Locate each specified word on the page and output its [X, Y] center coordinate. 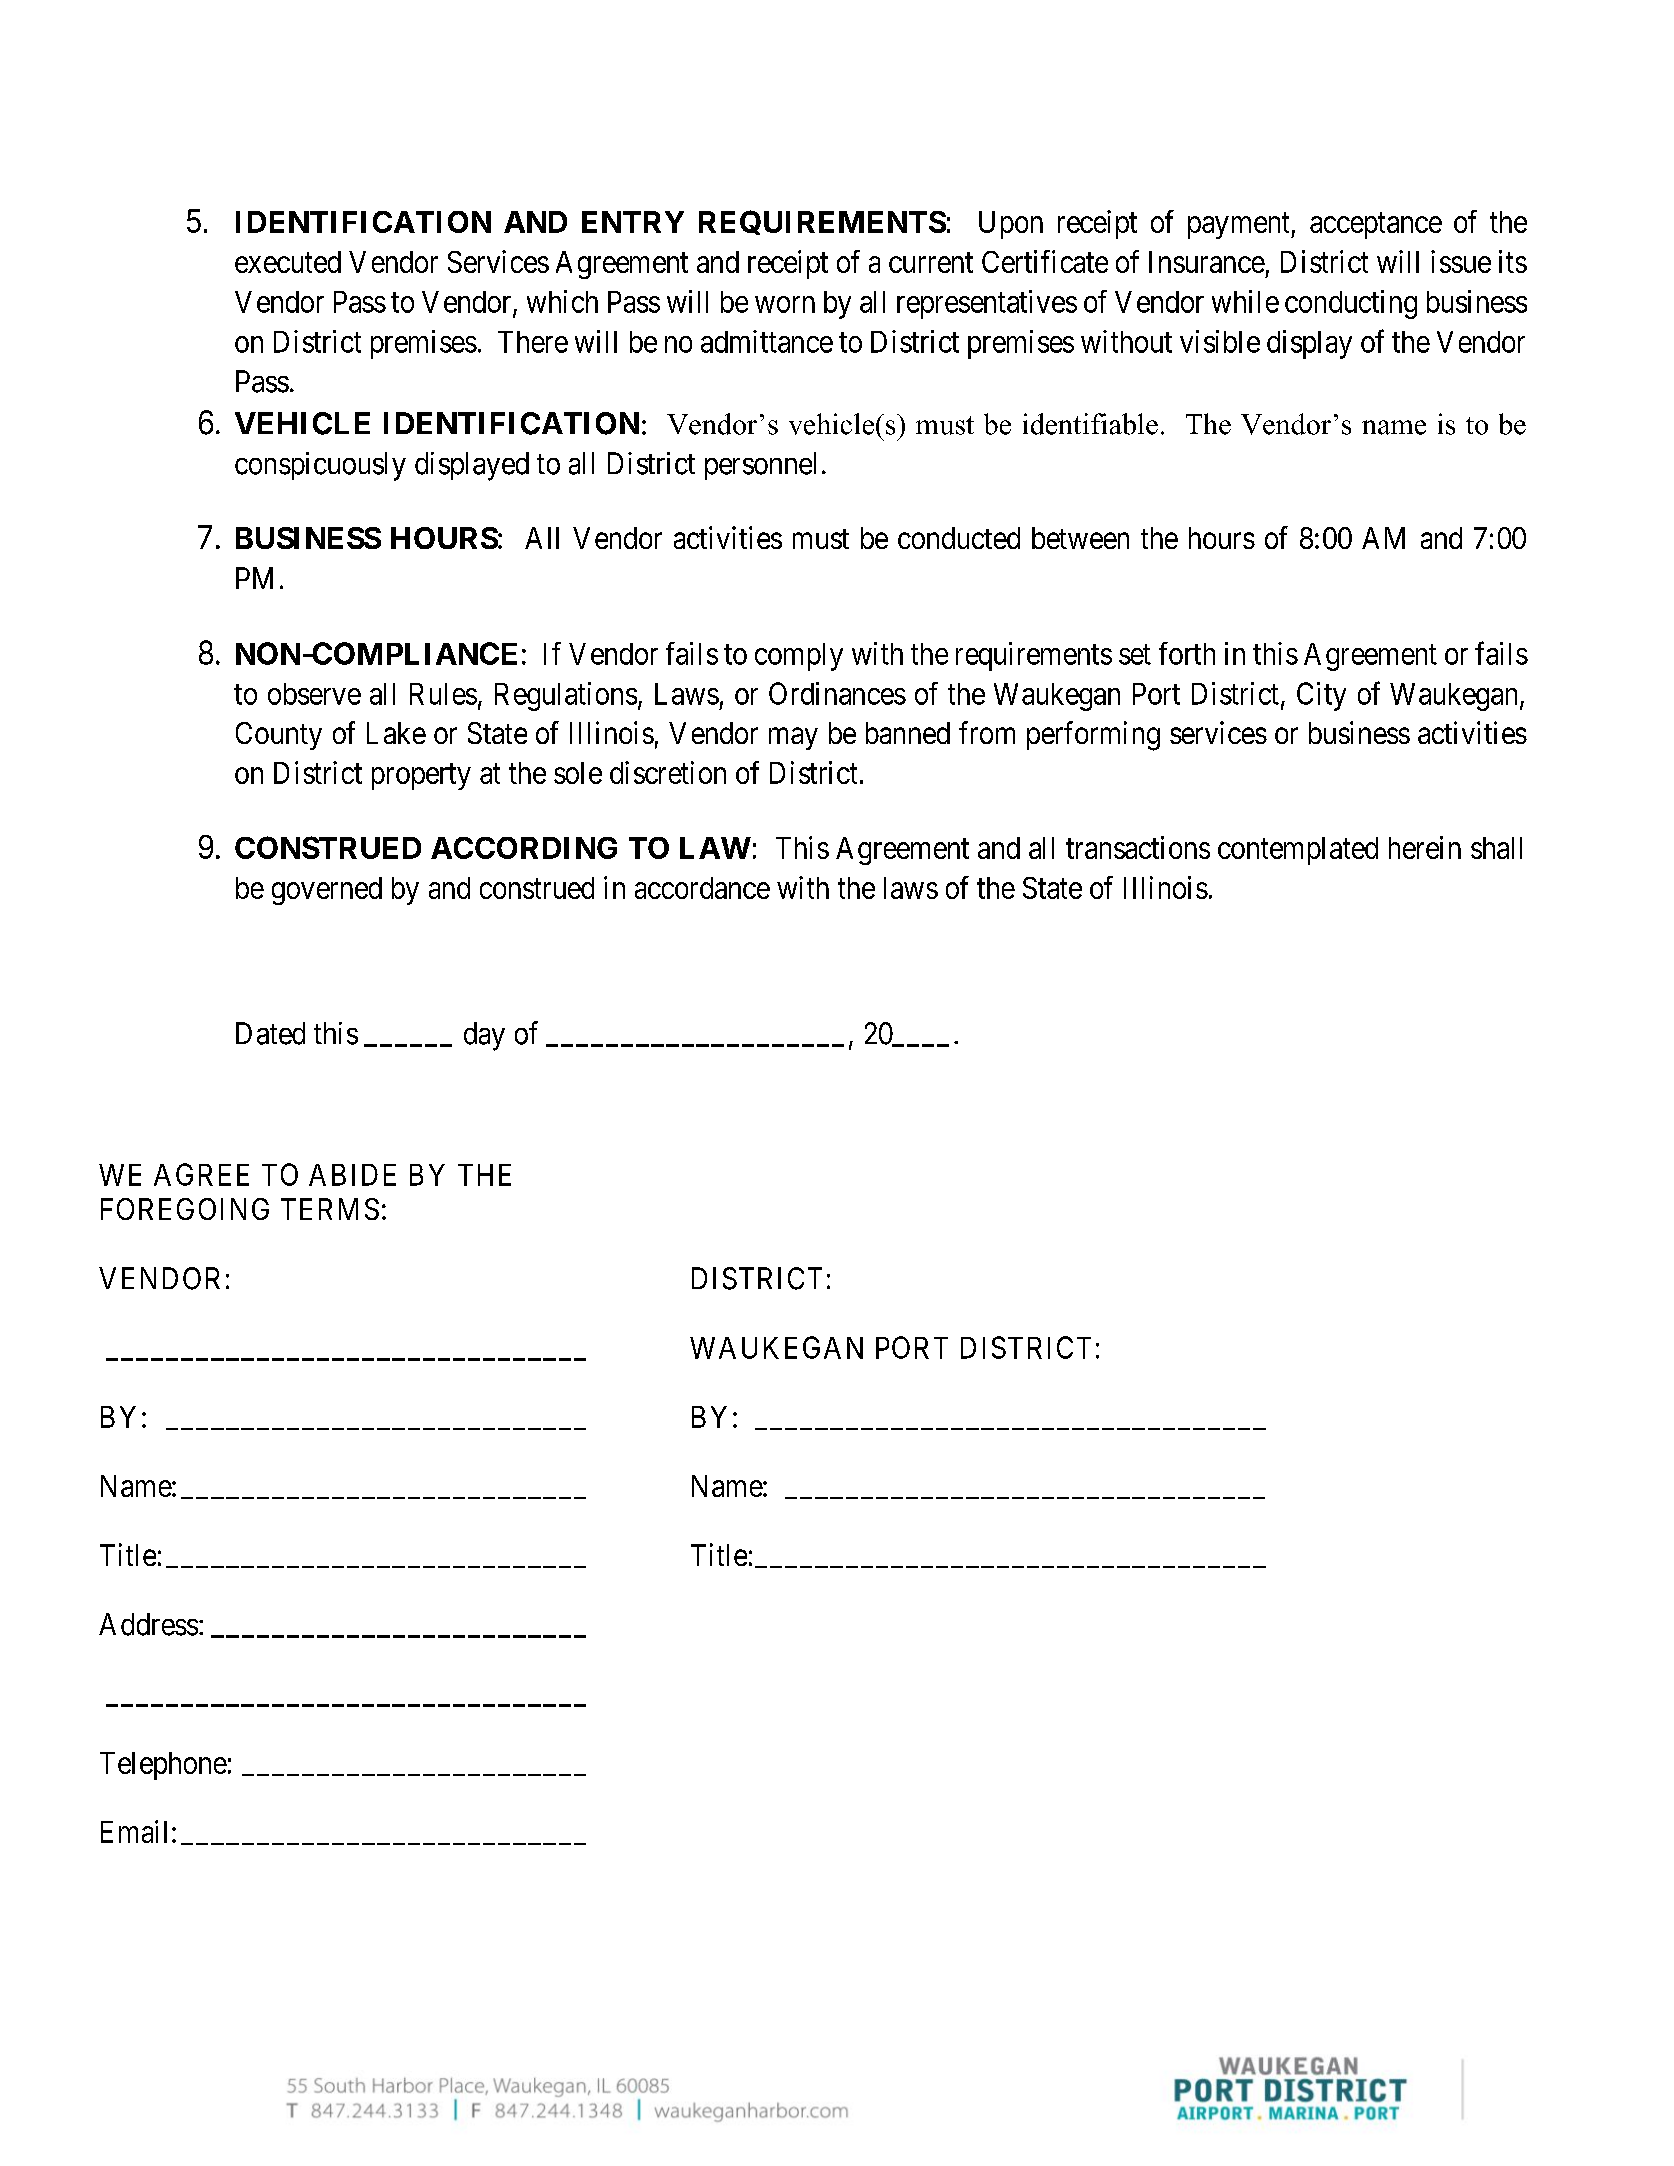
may [793, 739]
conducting [1351, 304]
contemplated [1298, 851]
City [1321, 696]
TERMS [330, 1209]
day [484, 1036]
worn [785, 304]
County [279, 736]
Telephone [163, 1766]
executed [288, 262]
